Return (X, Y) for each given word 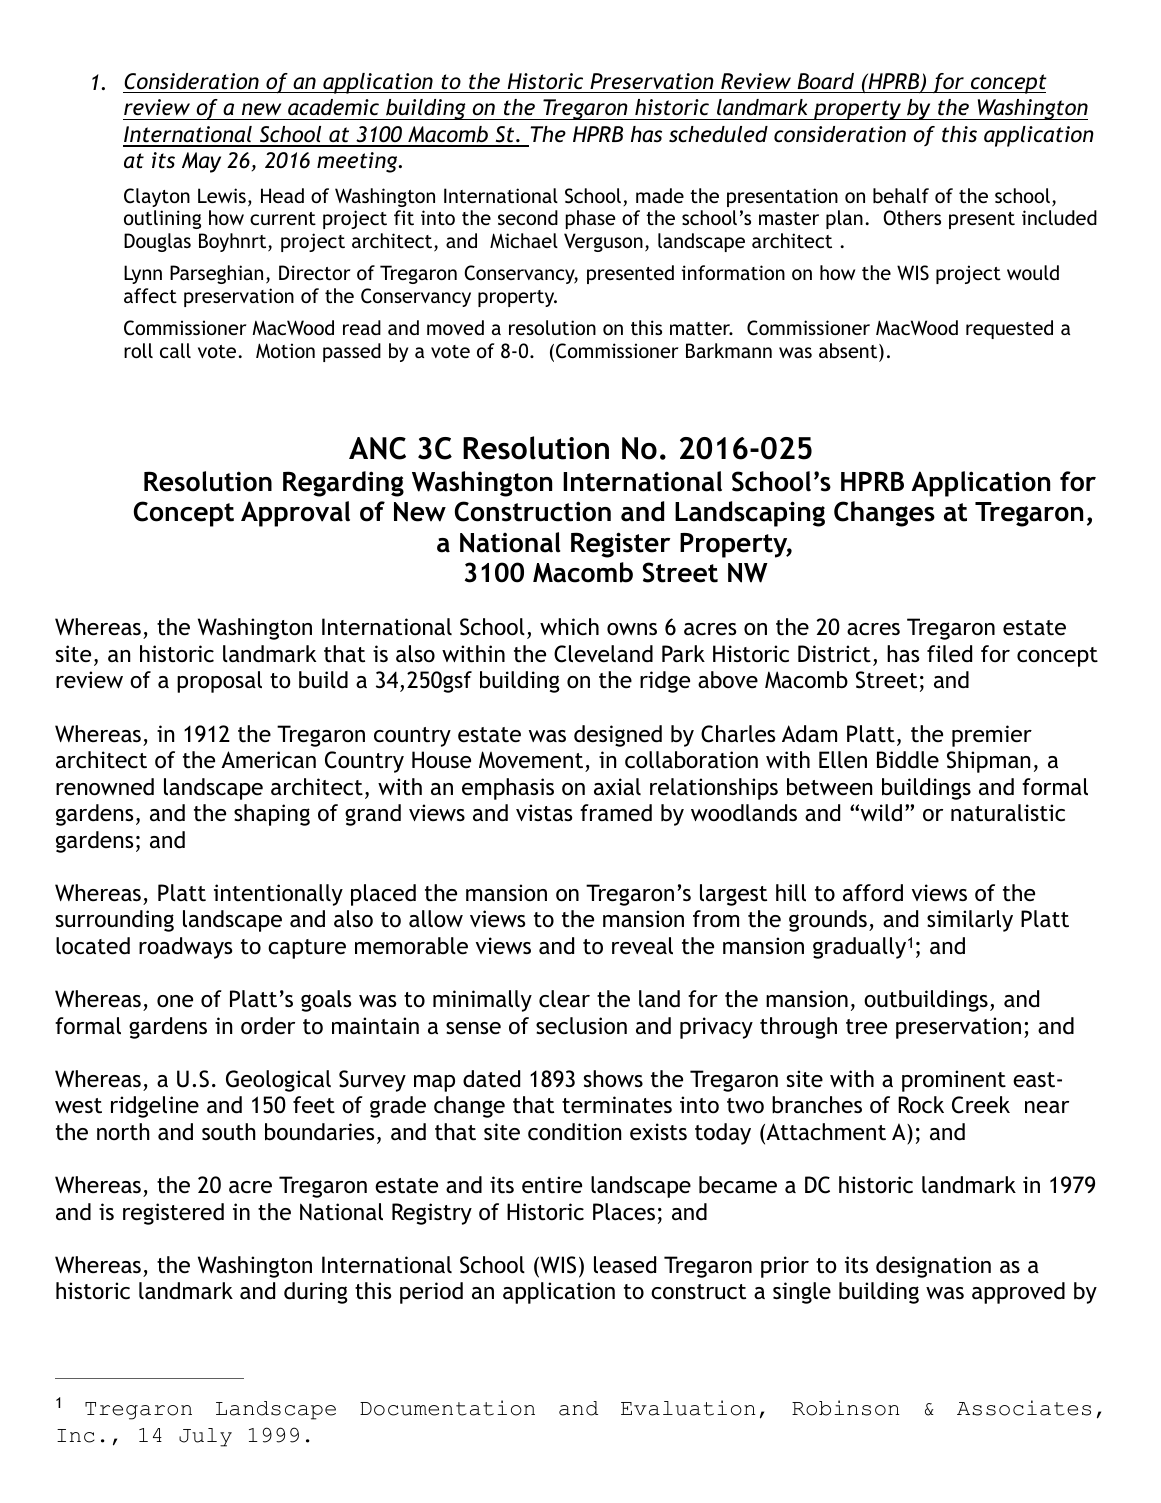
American (268, 759)
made (660, 195)
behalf (901, 195)
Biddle (908, 760)
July (205, 1437)
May (201, 162)
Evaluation (688, 1408)
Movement (531, 760)
